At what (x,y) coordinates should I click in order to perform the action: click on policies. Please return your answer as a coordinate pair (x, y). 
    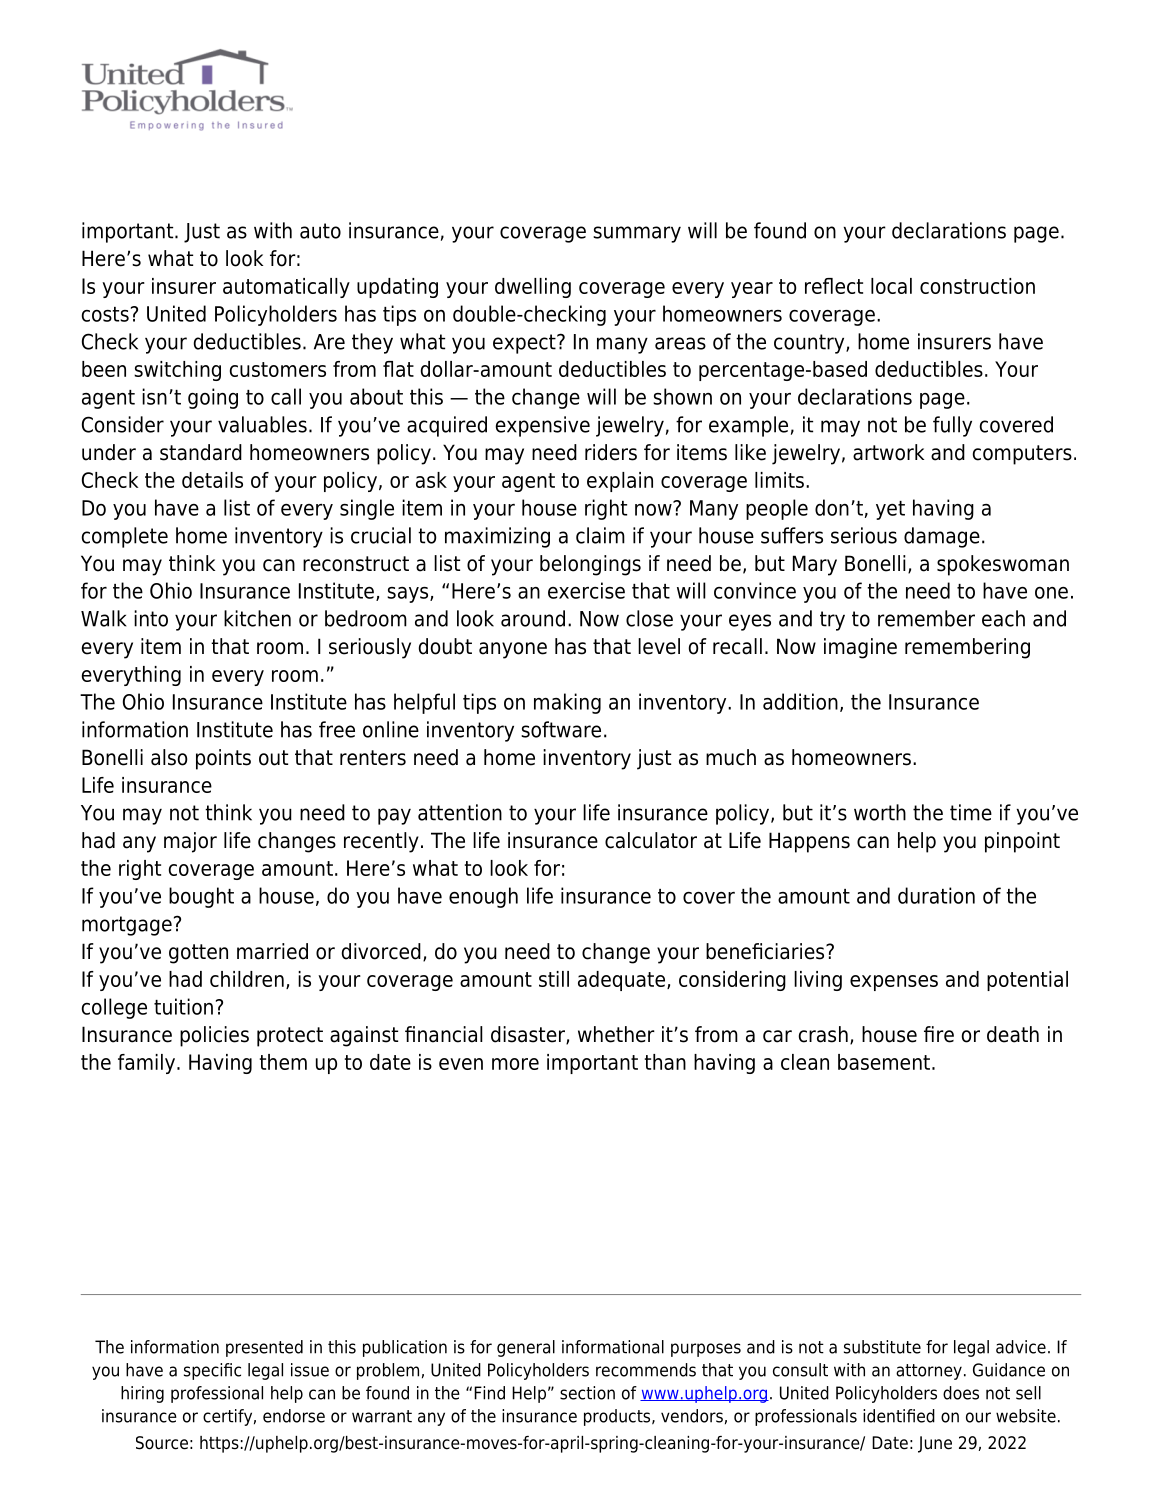
    Looking at the image, I should click on (214, 1036).
